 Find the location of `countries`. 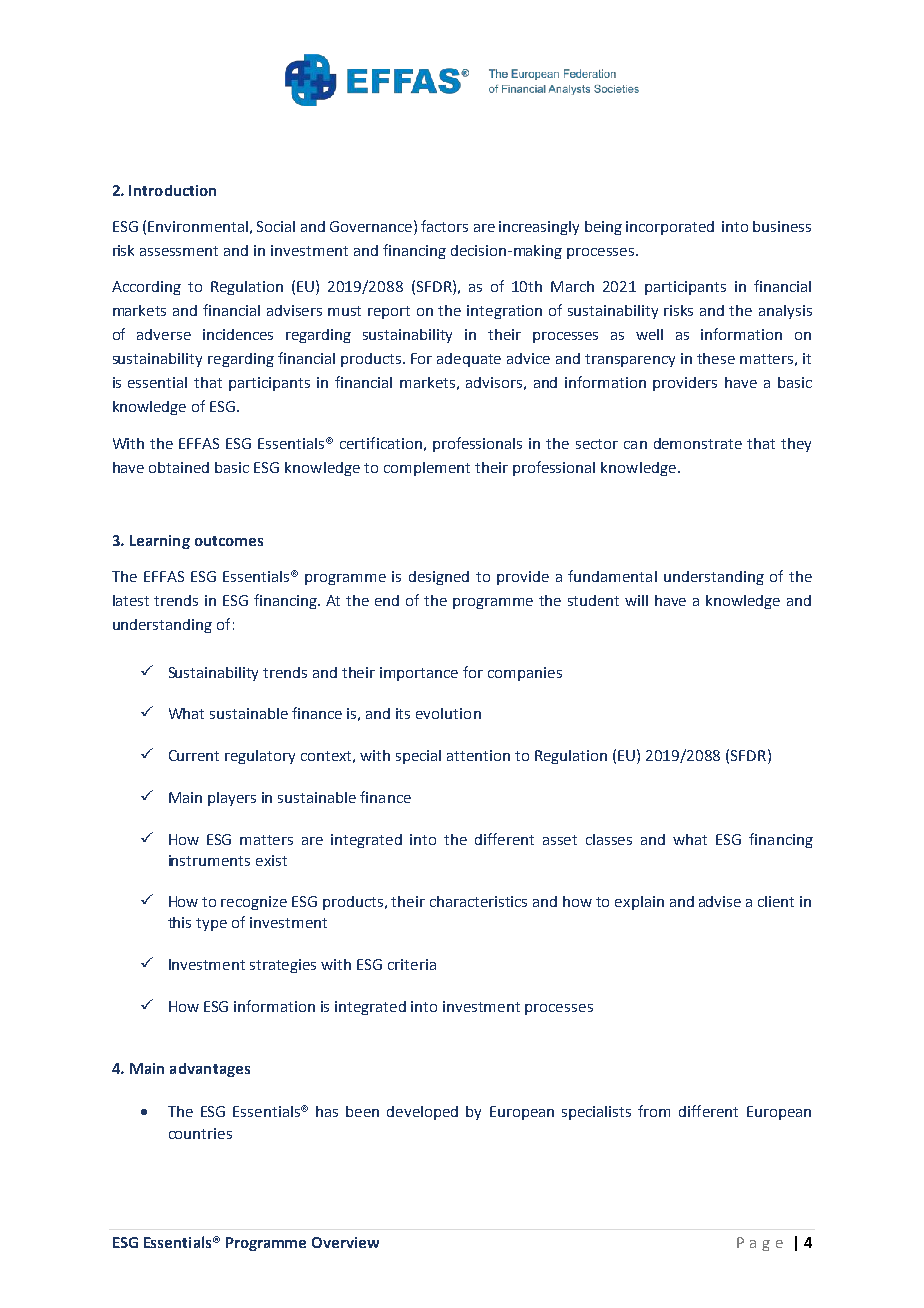

countries is located at coordinates (200, 1133).
